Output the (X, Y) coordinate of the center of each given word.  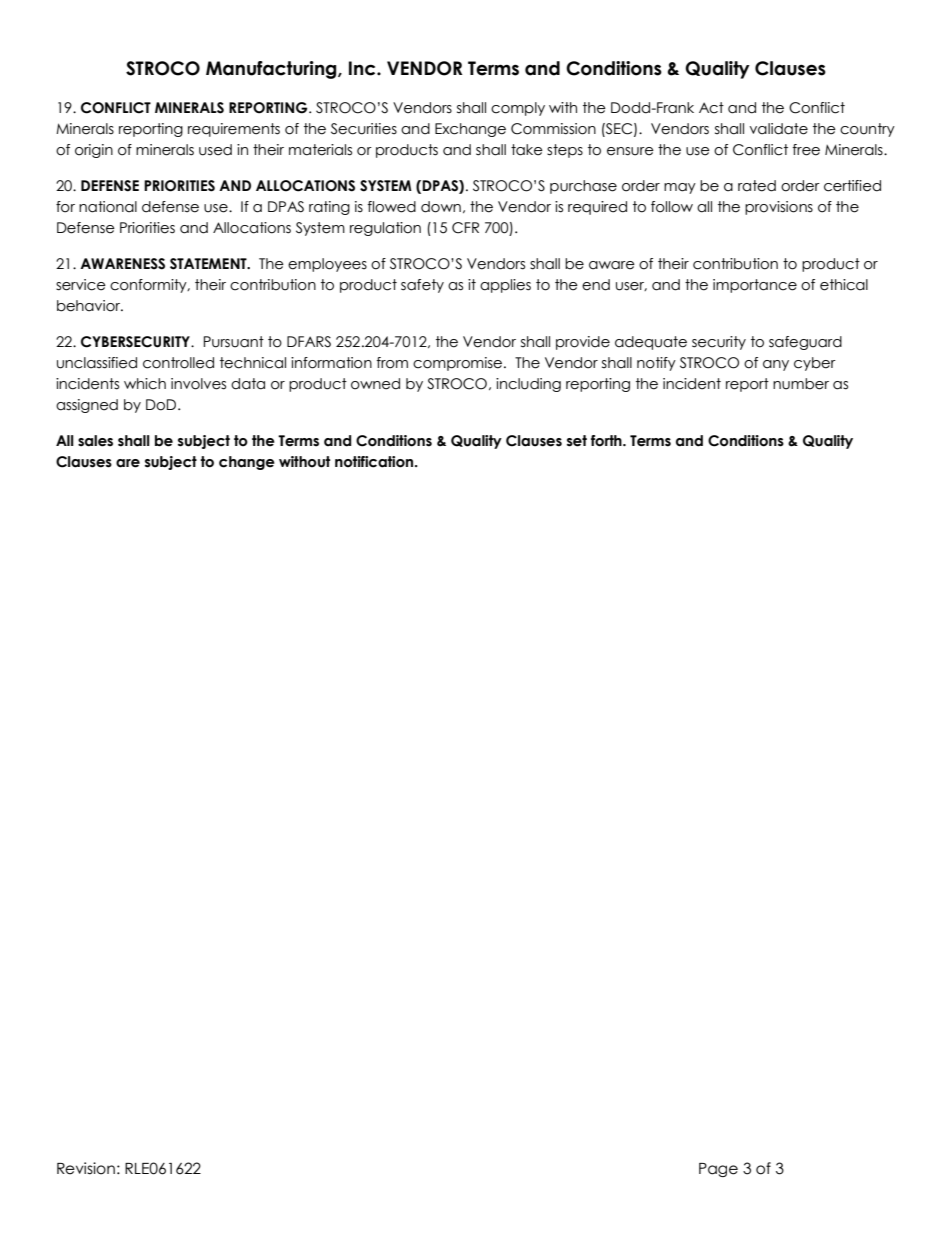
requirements (234, 130)
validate (779, 129)
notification (375, 462)
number (801, 384)
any (776, 365)
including (528, 385)
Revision (86, 1168)
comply (518, 109)
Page (718, 1170)
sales (95, 441)
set (577, 441)
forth (607, 441)
